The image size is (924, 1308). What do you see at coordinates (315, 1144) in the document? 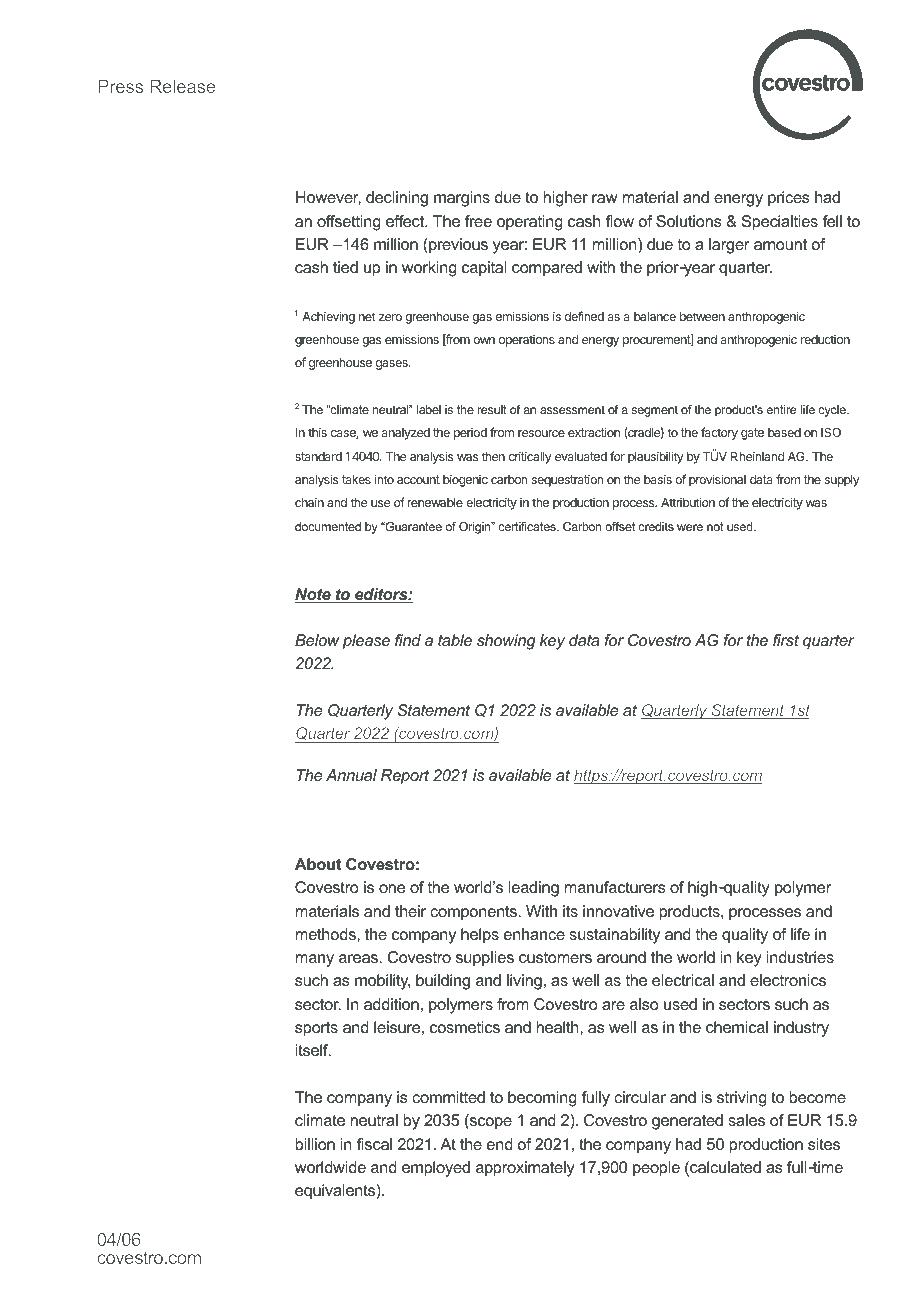
I see `billion` at bounding box center [315, 1144].
